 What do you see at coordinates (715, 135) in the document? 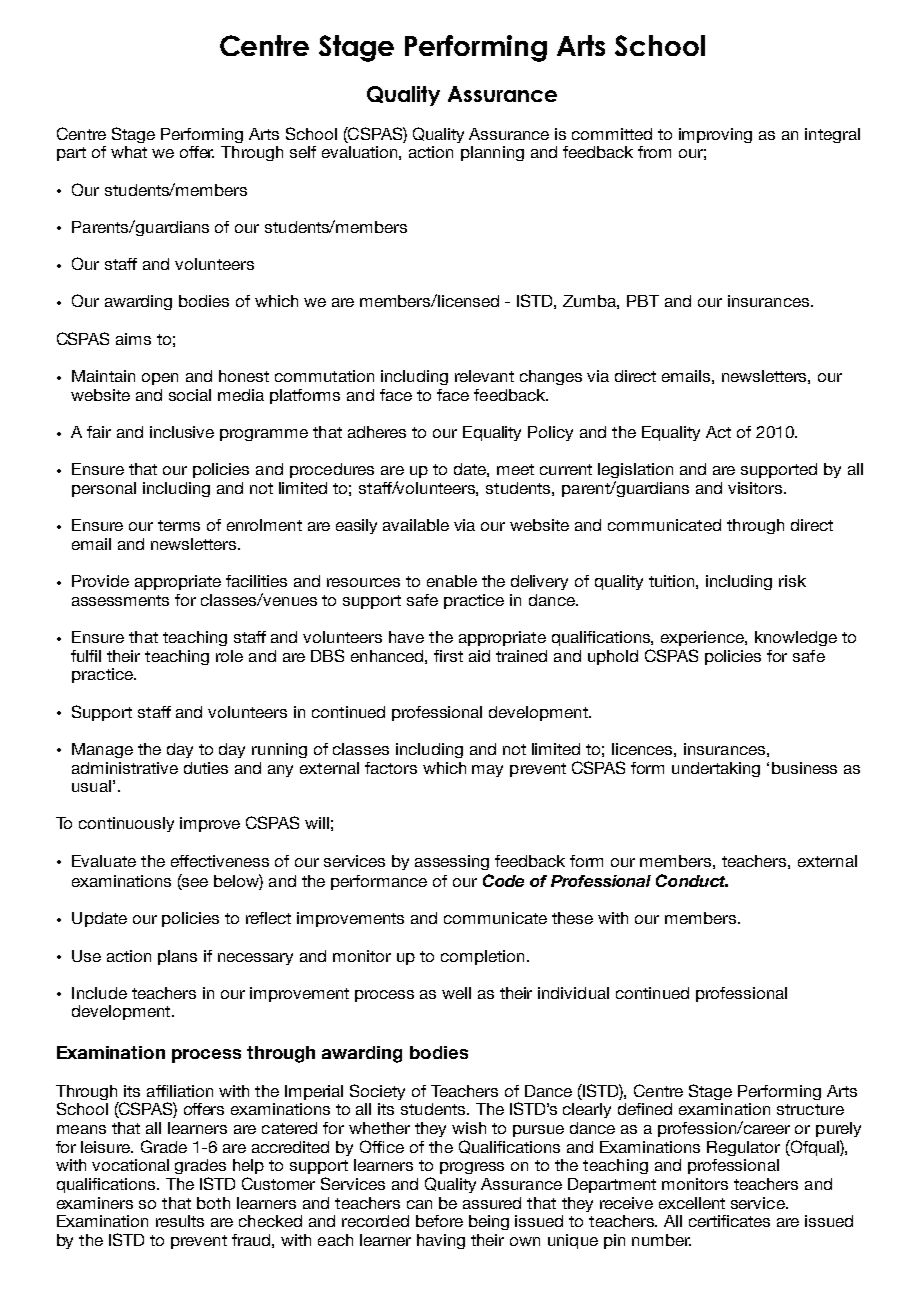
I see `improving` at bounding box center [715, 135].
